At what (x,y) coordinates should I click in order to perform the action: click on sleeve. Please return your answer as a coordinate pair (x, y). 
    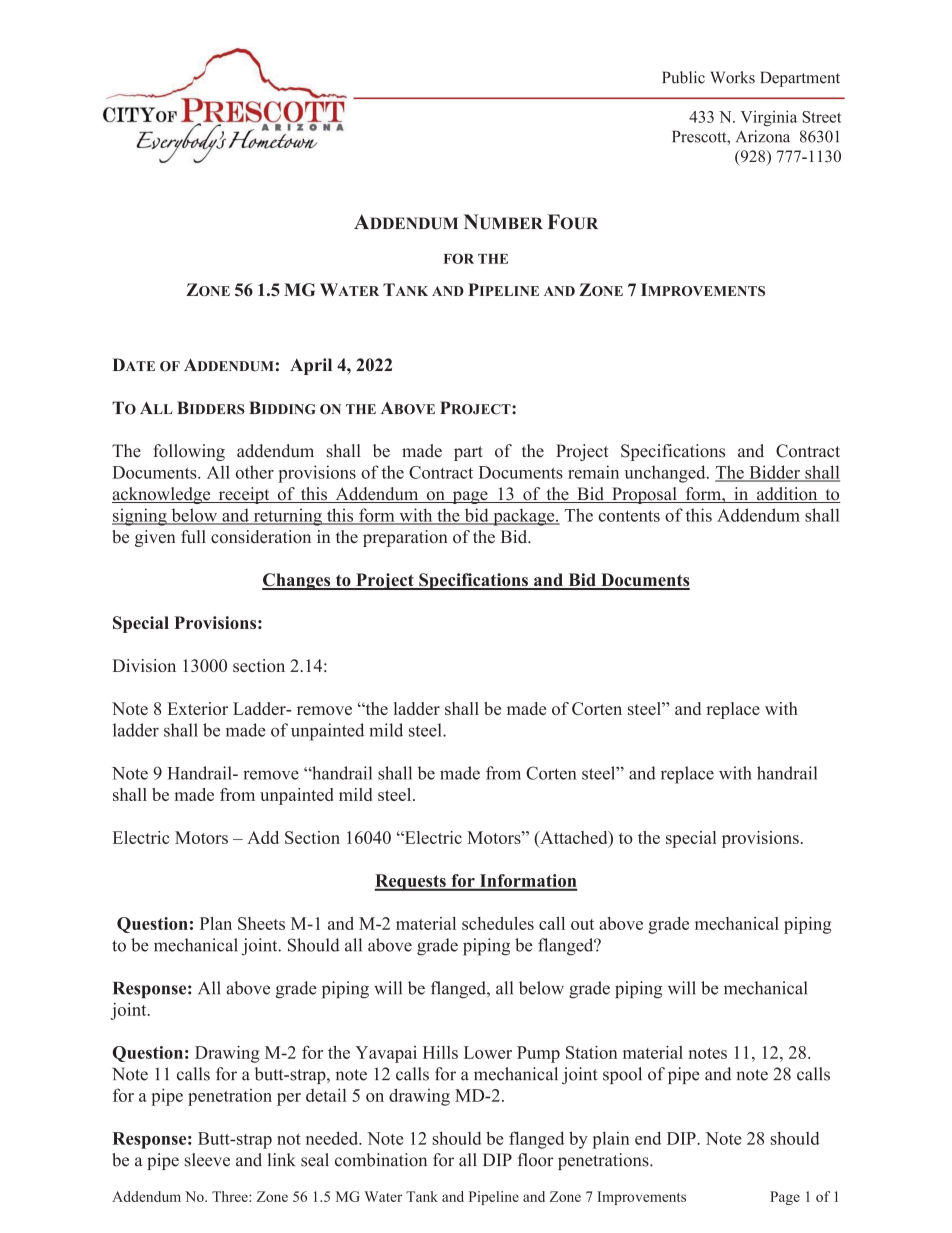
    Looking at the image, I should click on (207, 1160).
